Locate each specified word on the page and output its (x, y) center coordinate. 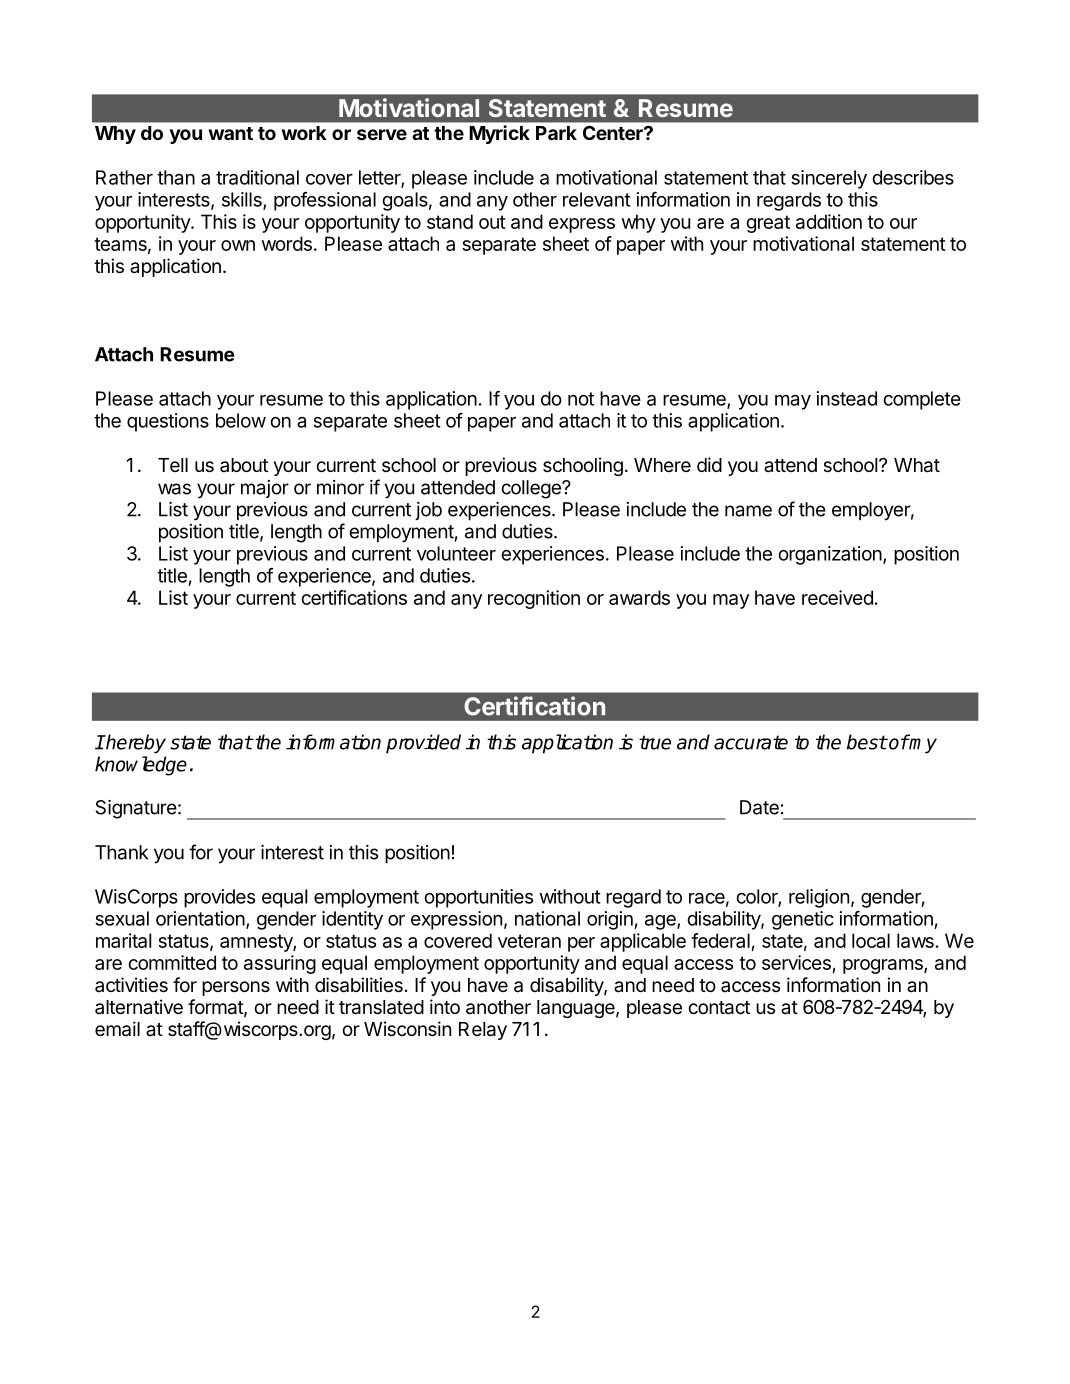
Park (556, 133)
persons (236, 988)
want (230, 133)
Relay (483, 1031)
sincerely (829, 179)
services (796, 962)
